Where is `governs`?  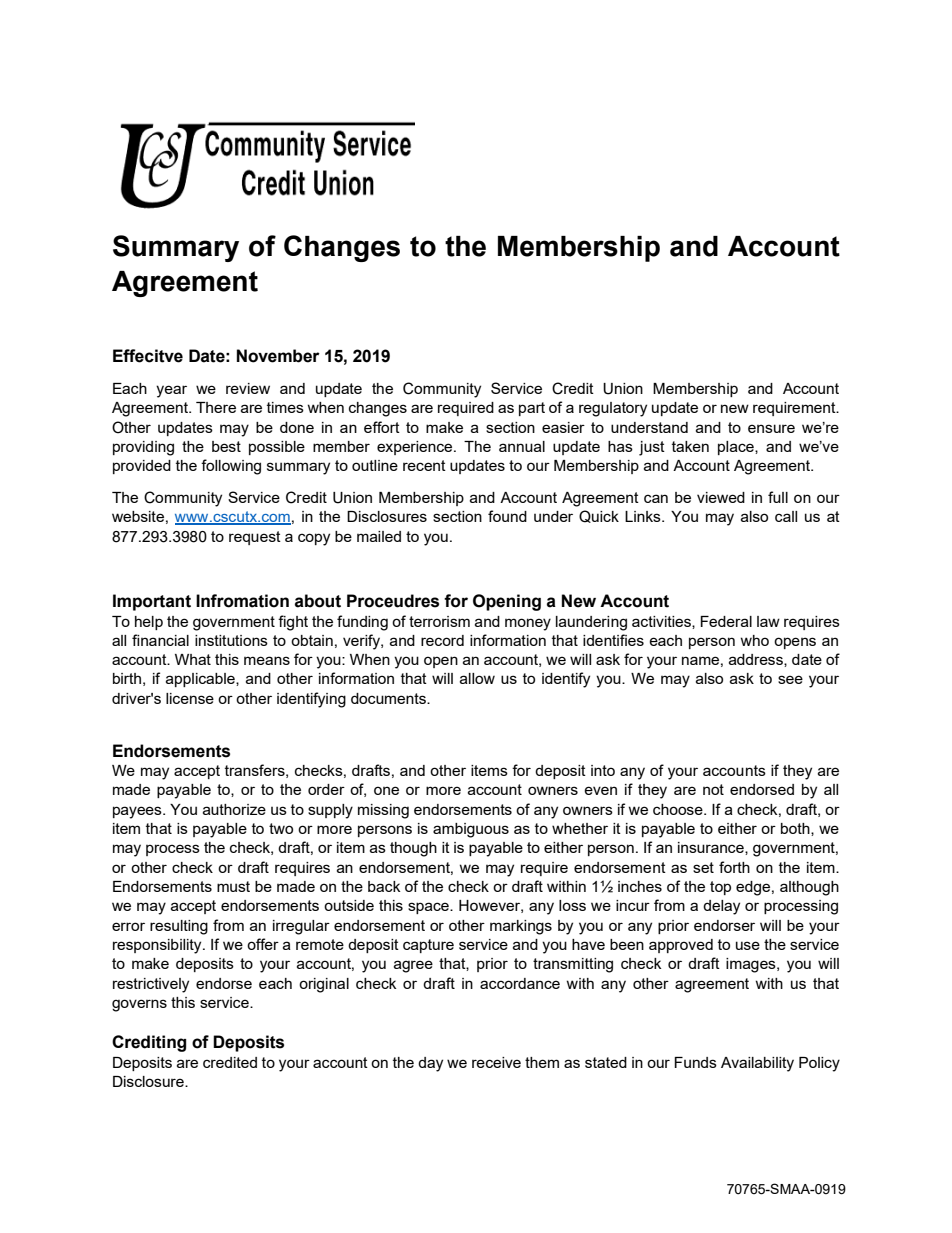 governs is located at coordinates (139, 1005).
